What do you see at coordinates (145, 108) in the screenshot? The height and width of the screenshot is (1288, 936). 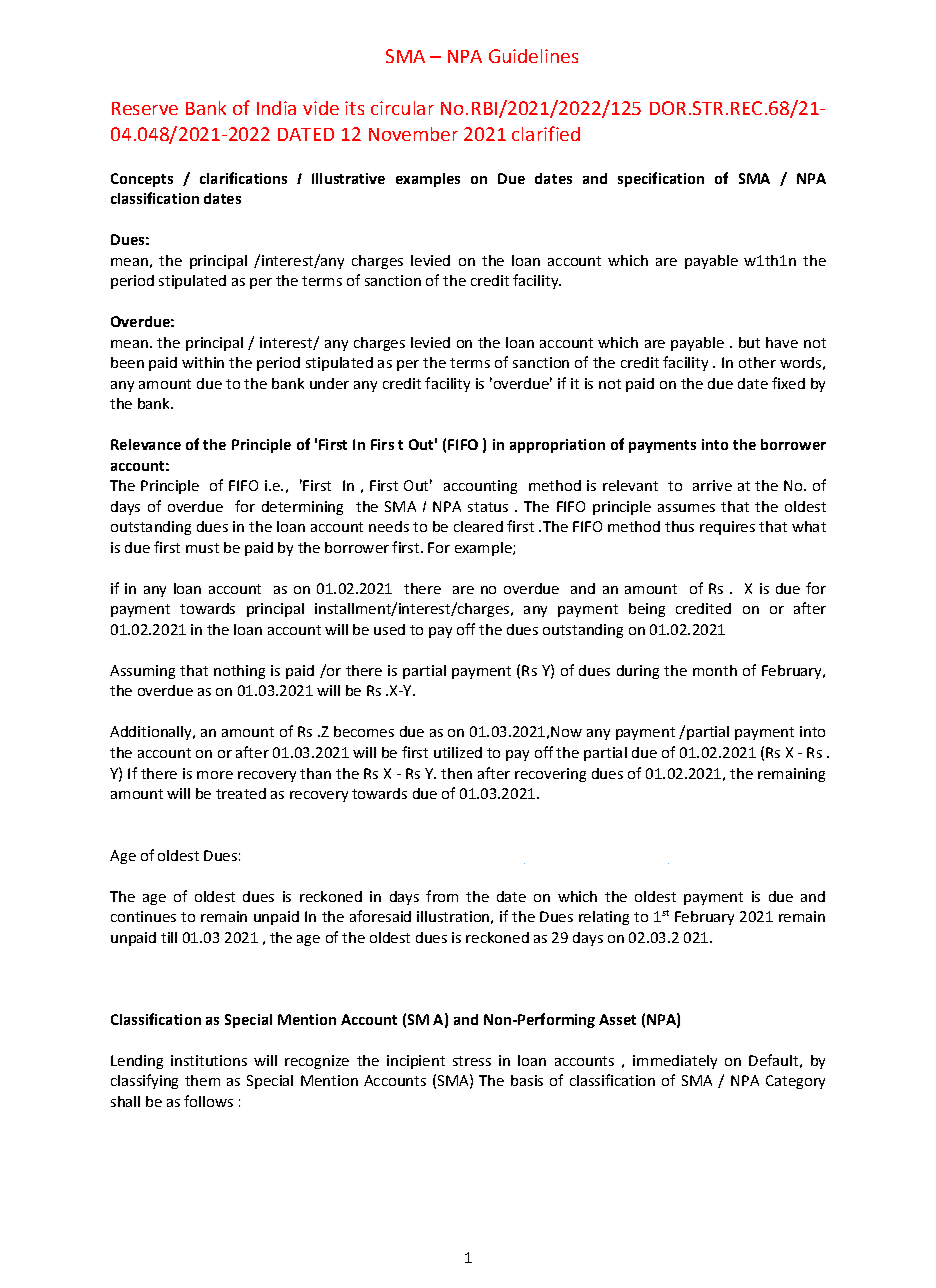 I see `Reserve` at bounding box center [145, 108].
